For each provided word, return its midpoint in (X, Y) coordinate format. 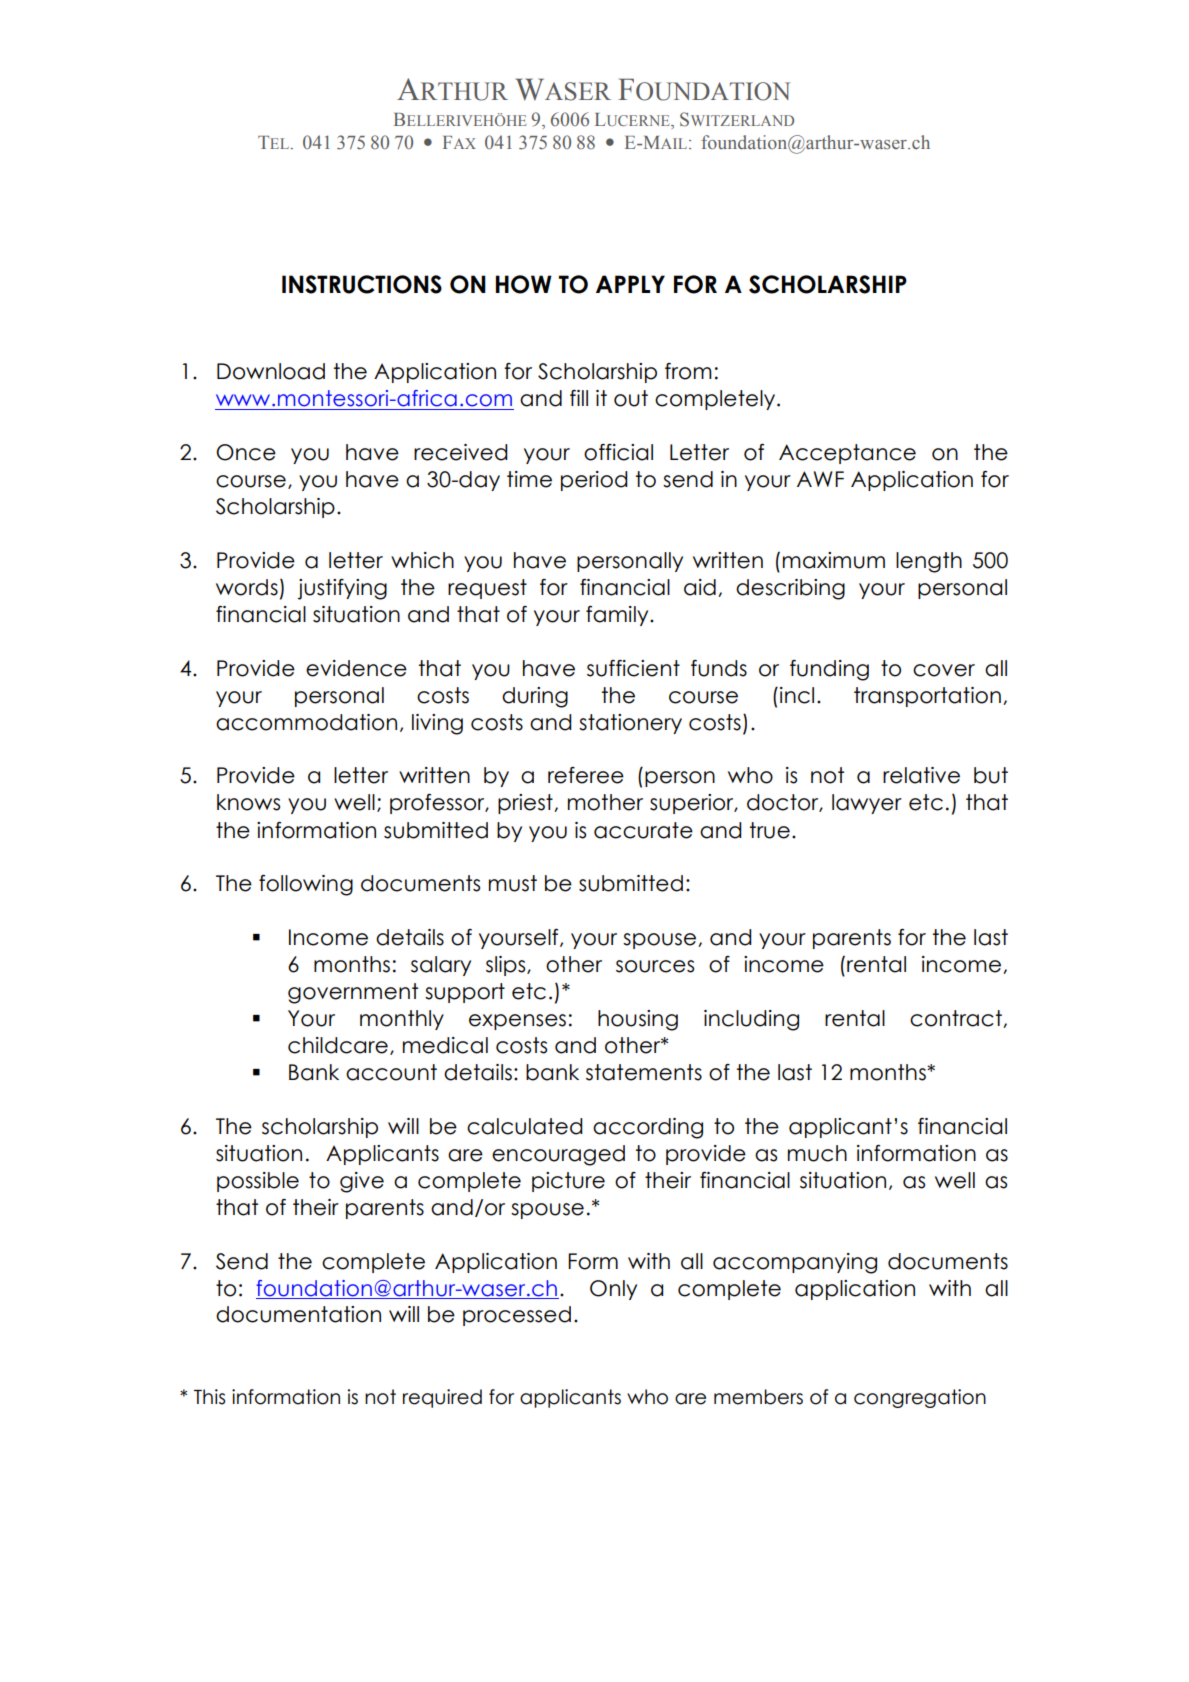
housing (638, 1020)
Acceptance (847, 454)
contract (957, 1019)
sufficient (633, 668)
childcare (338, 1045)
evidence (356, 668)
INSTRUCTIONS (362, 284)
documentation (298, 1314)
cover (944, 670)
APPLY (630, 284)
